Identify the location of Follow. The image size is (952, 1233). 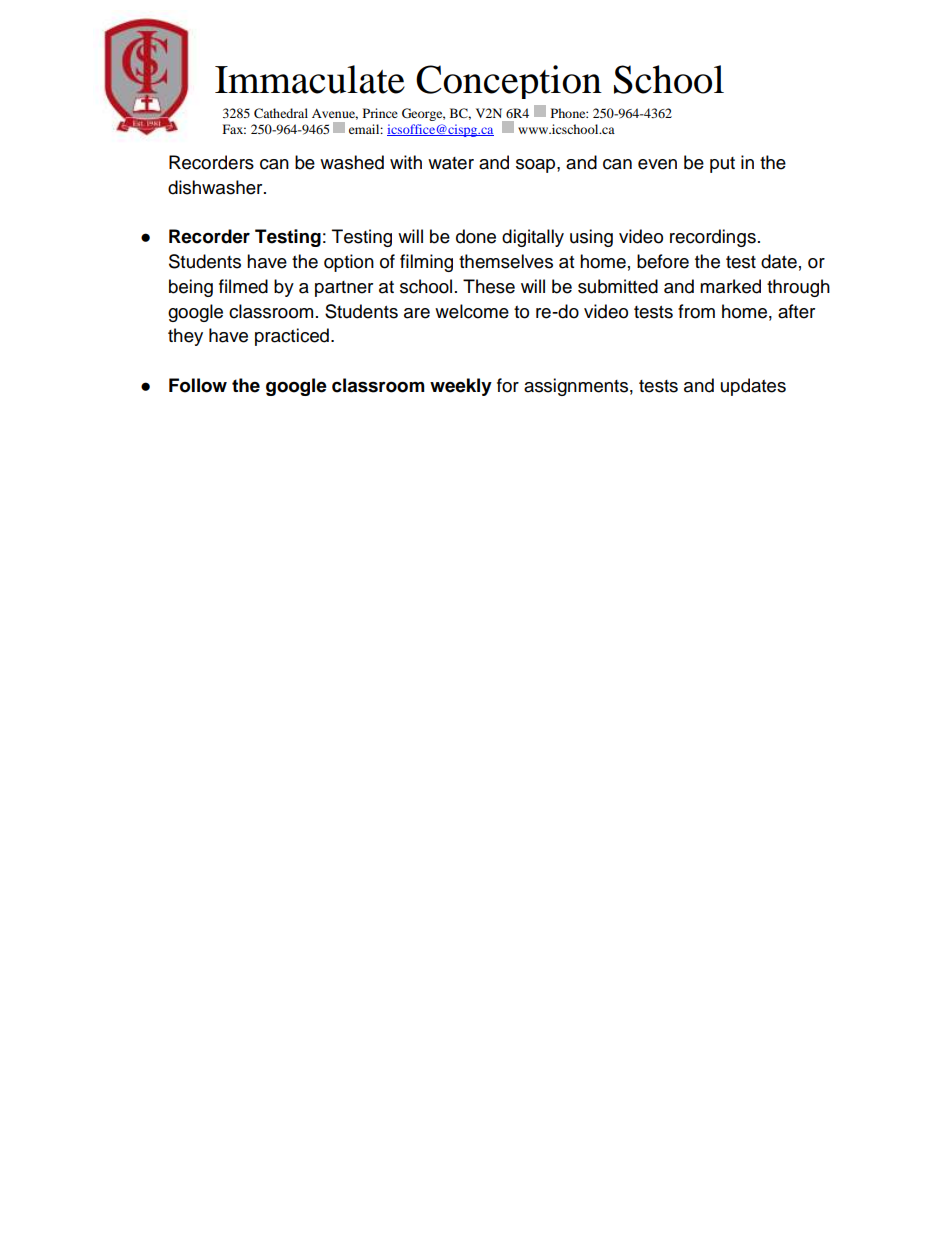
(198, 385).
